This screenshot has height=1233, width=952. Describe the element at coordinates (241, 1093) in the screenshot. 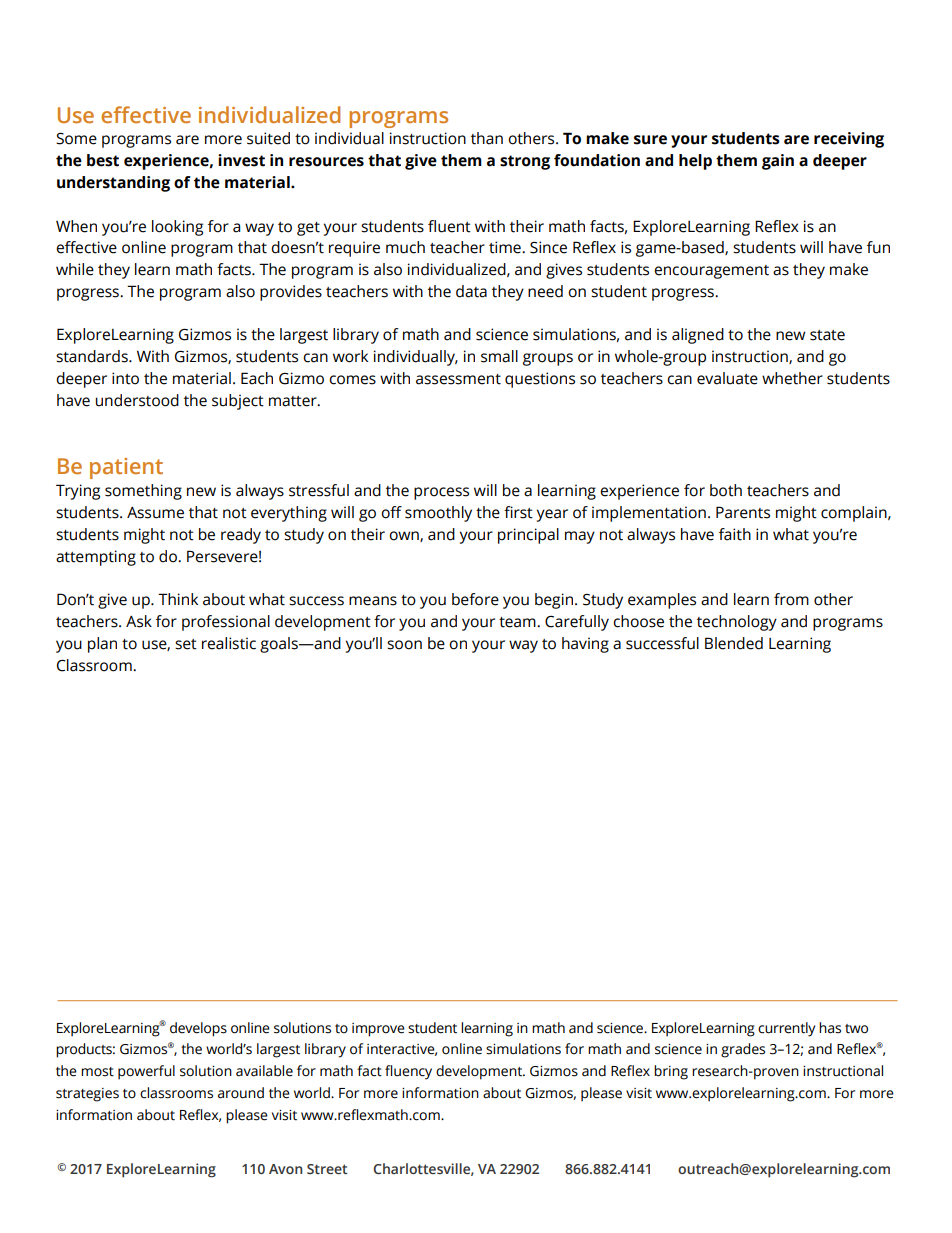

I see `around` at that location.
